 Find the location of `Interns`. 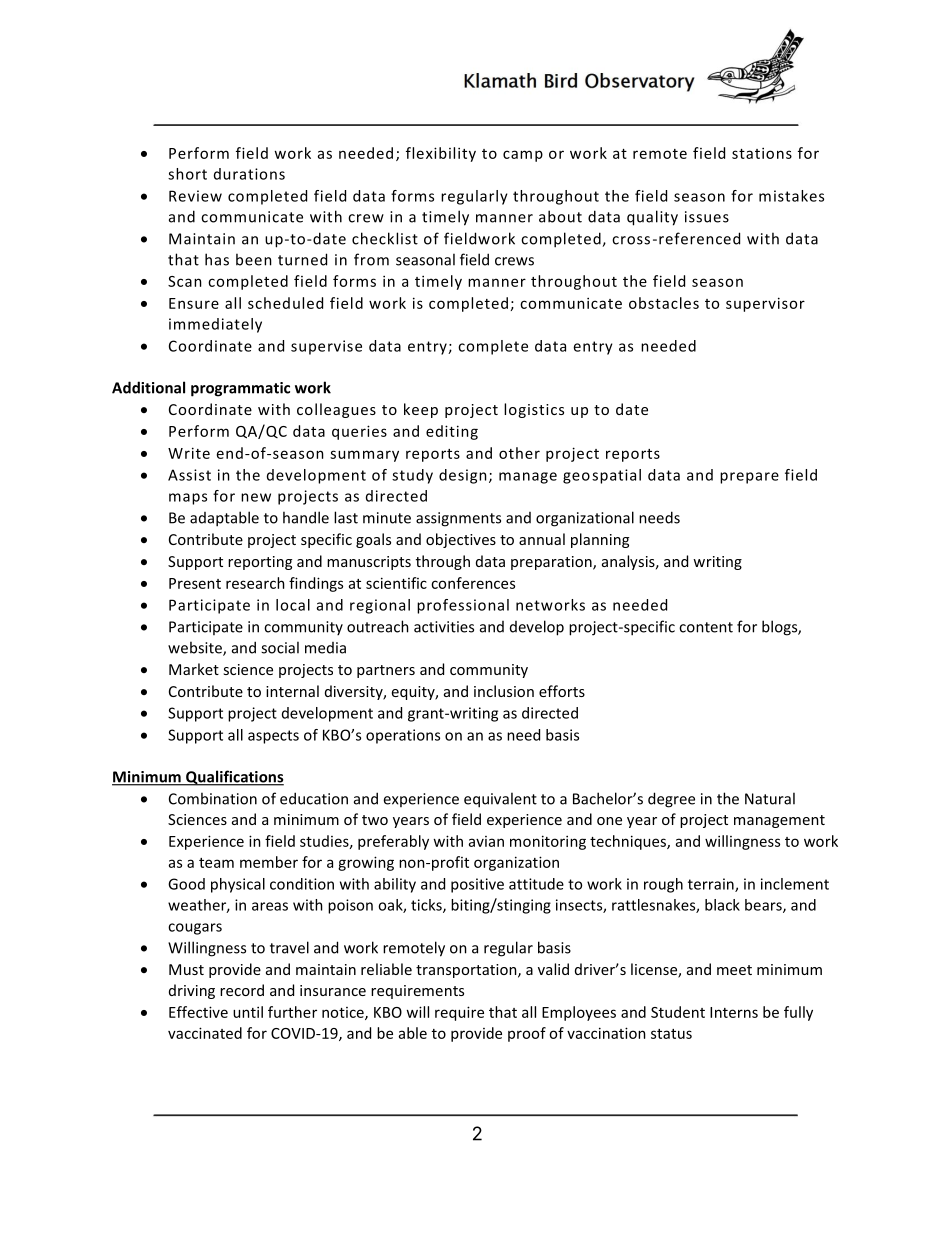

Interns is located at coordinates (734, 1012).
